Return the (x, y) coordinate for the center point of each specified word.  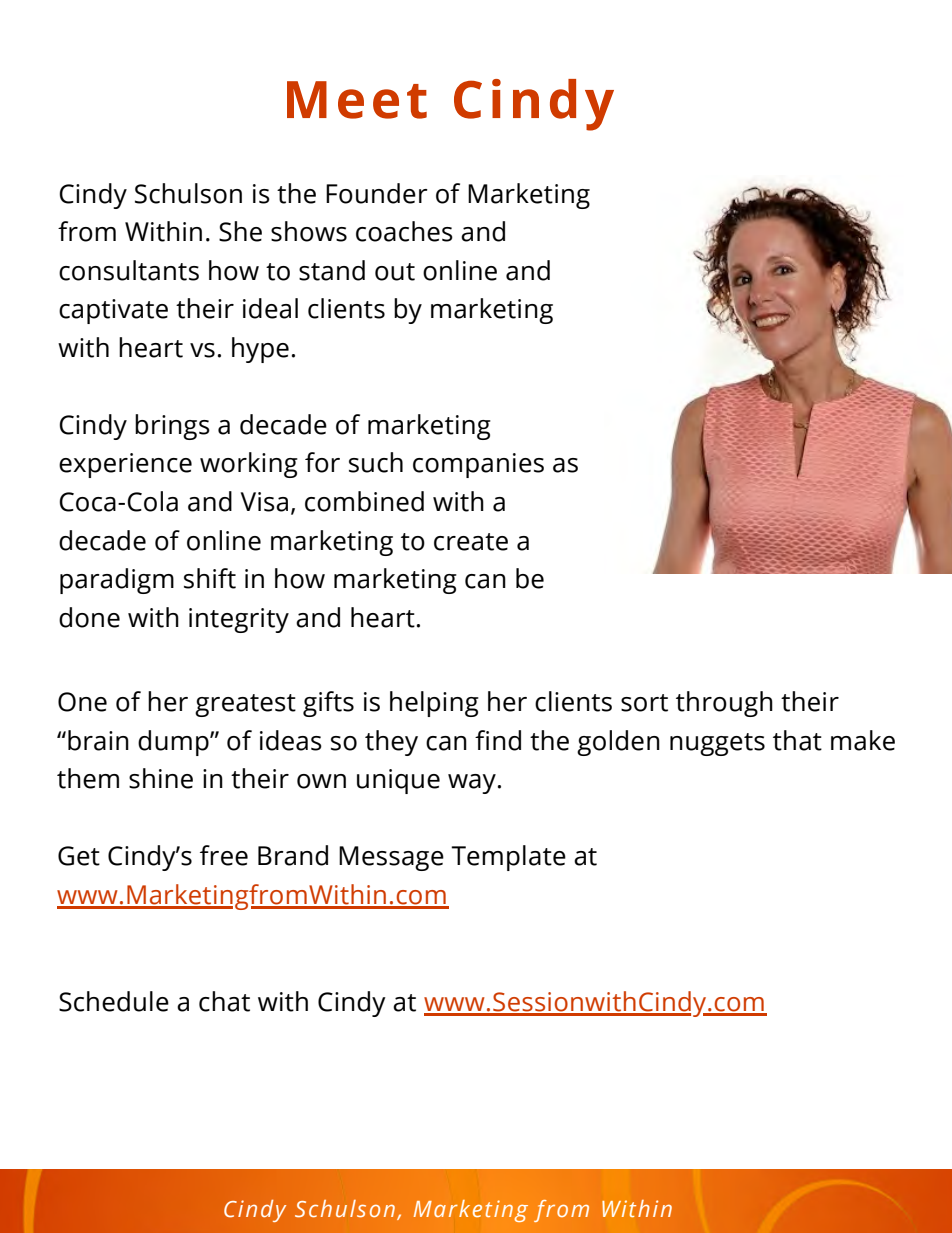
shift (210, 578)
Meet (357, 100)
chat (224, 1001)
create (471, 542)
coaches (404, 231)
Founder (377, 193)
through (724, 704)
